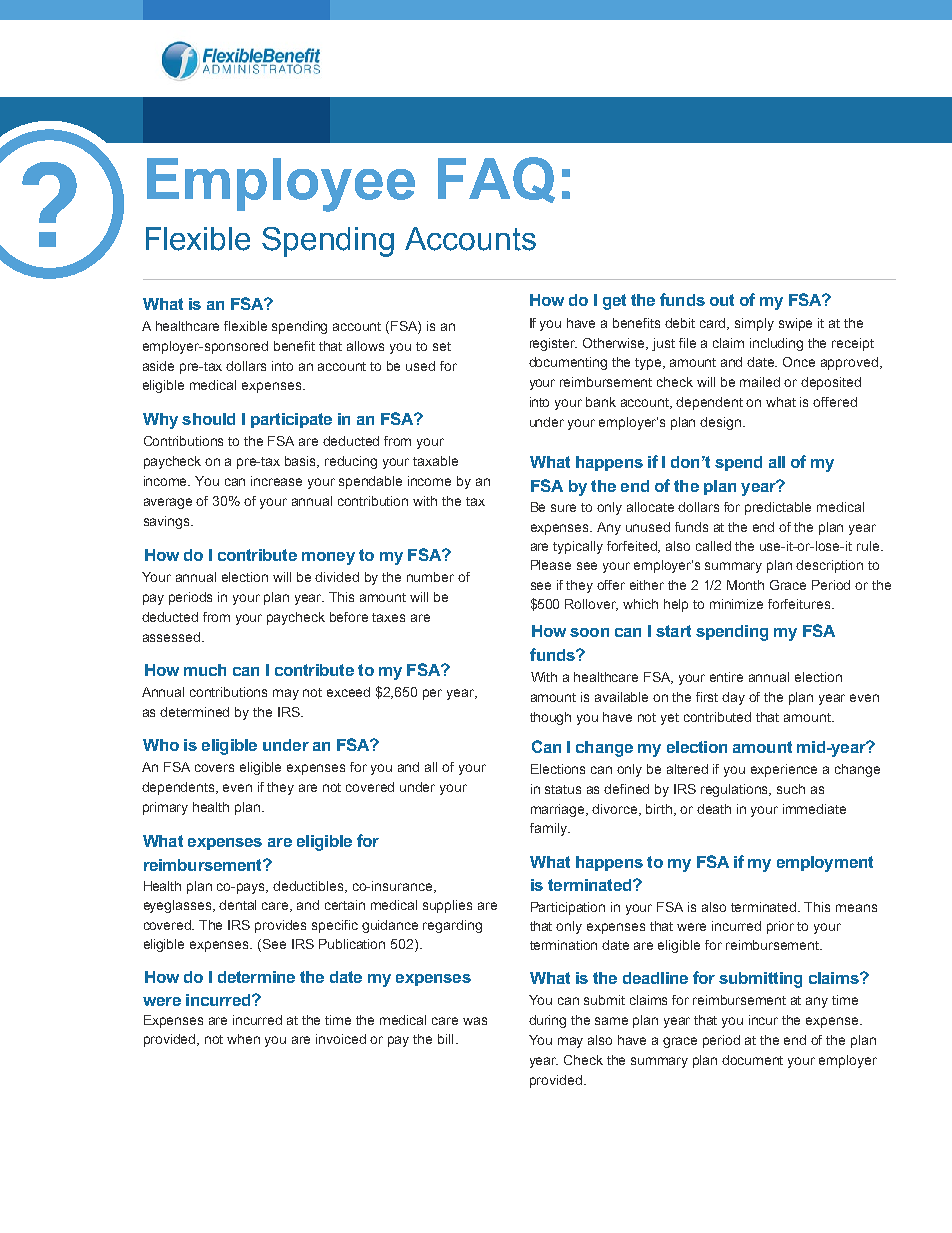 This screenshot has height=1233, width=952. I want to click on assessed, so click(173, 637).
